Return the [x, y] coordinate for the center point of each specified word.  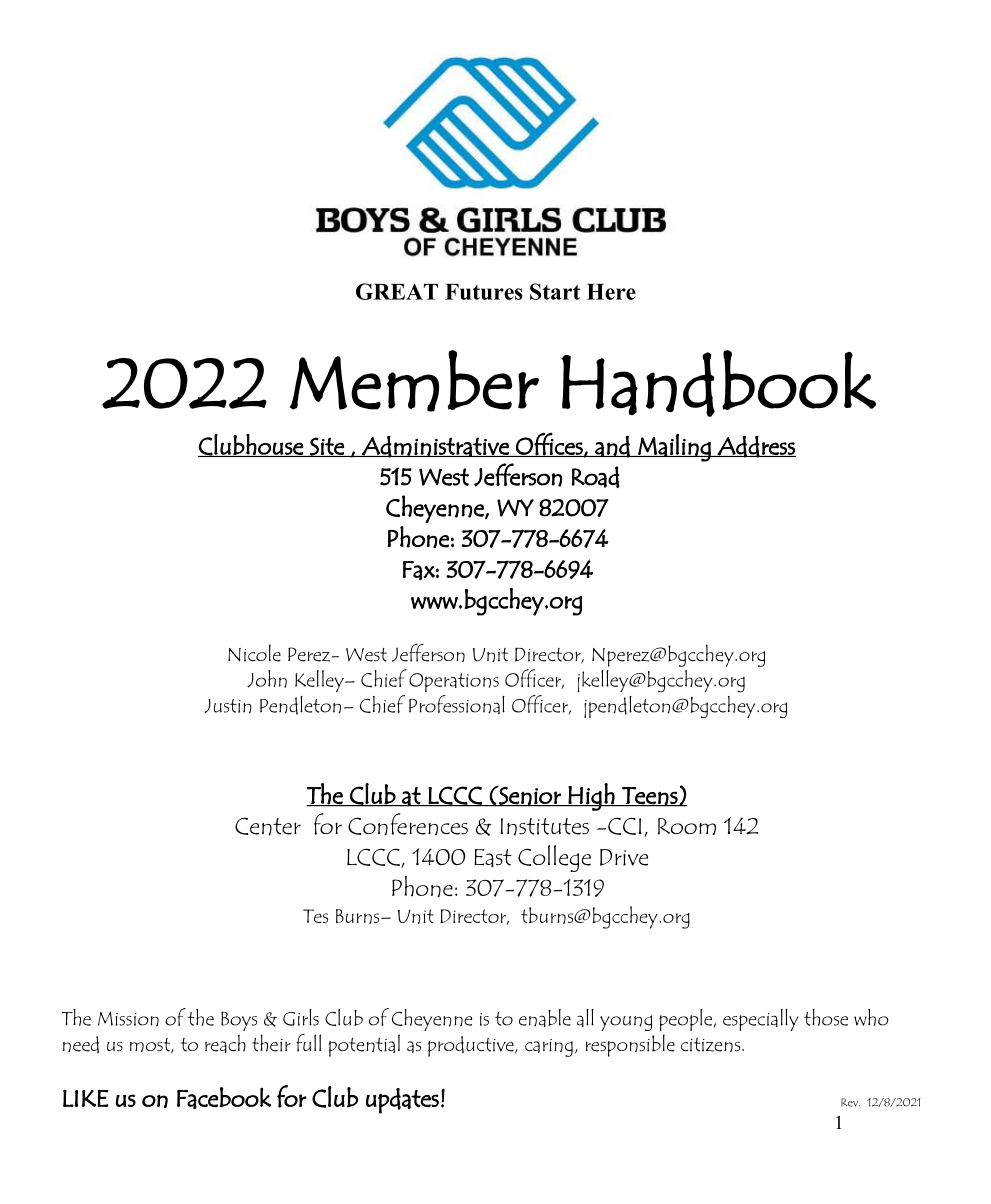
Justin [228, 706]
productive [472, 1046]
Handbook [718, 383]
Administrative [435, 447]
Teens [650, 797]
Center [268, 826]
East [493, 858]
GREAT [397, 291]
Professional [457, 704]
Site [327, 447]
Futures [484, 292]
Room [687, 826]
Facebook [224, 1098]
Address [755, 446]
